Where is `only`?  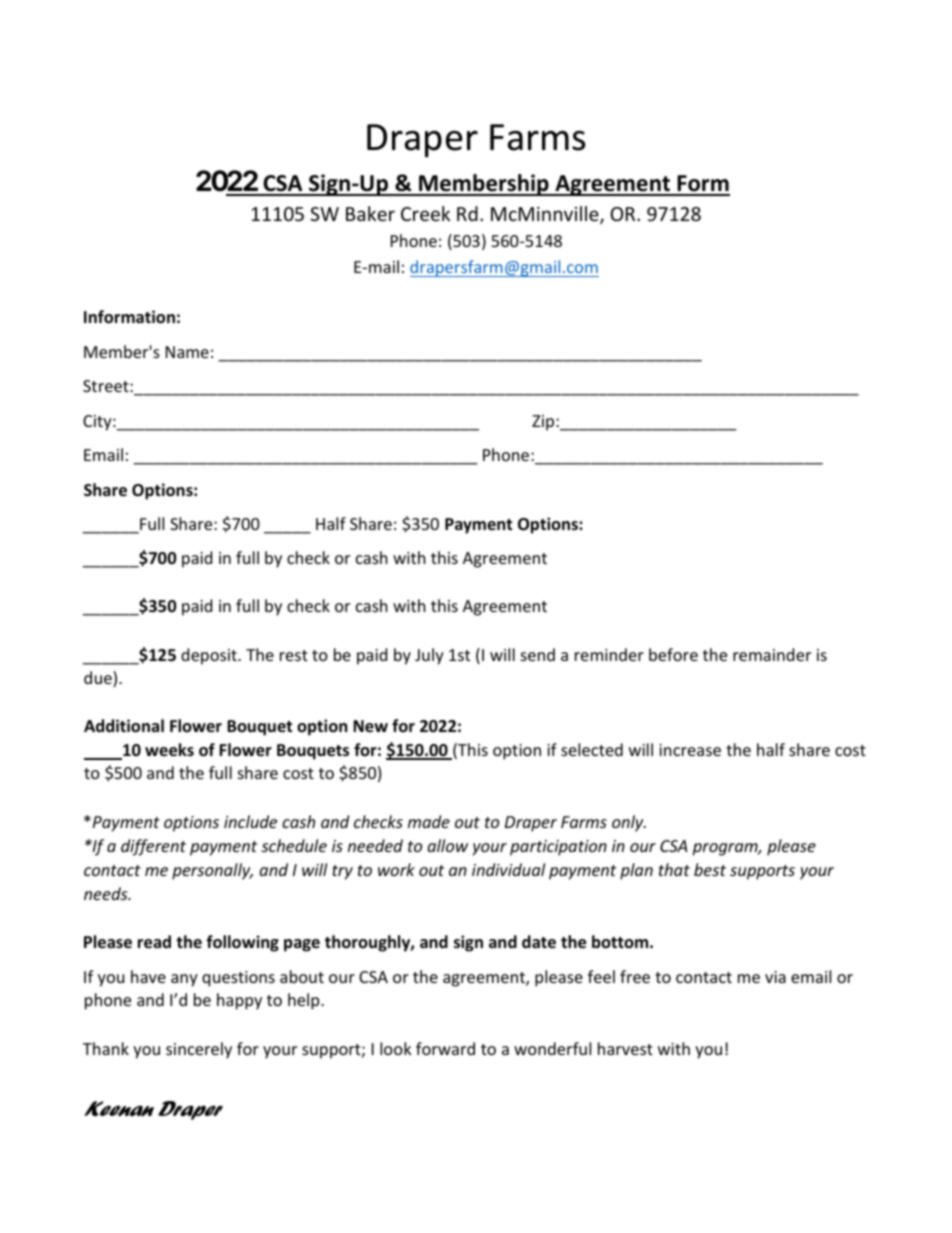 only is located at coordinates (629, 823).
